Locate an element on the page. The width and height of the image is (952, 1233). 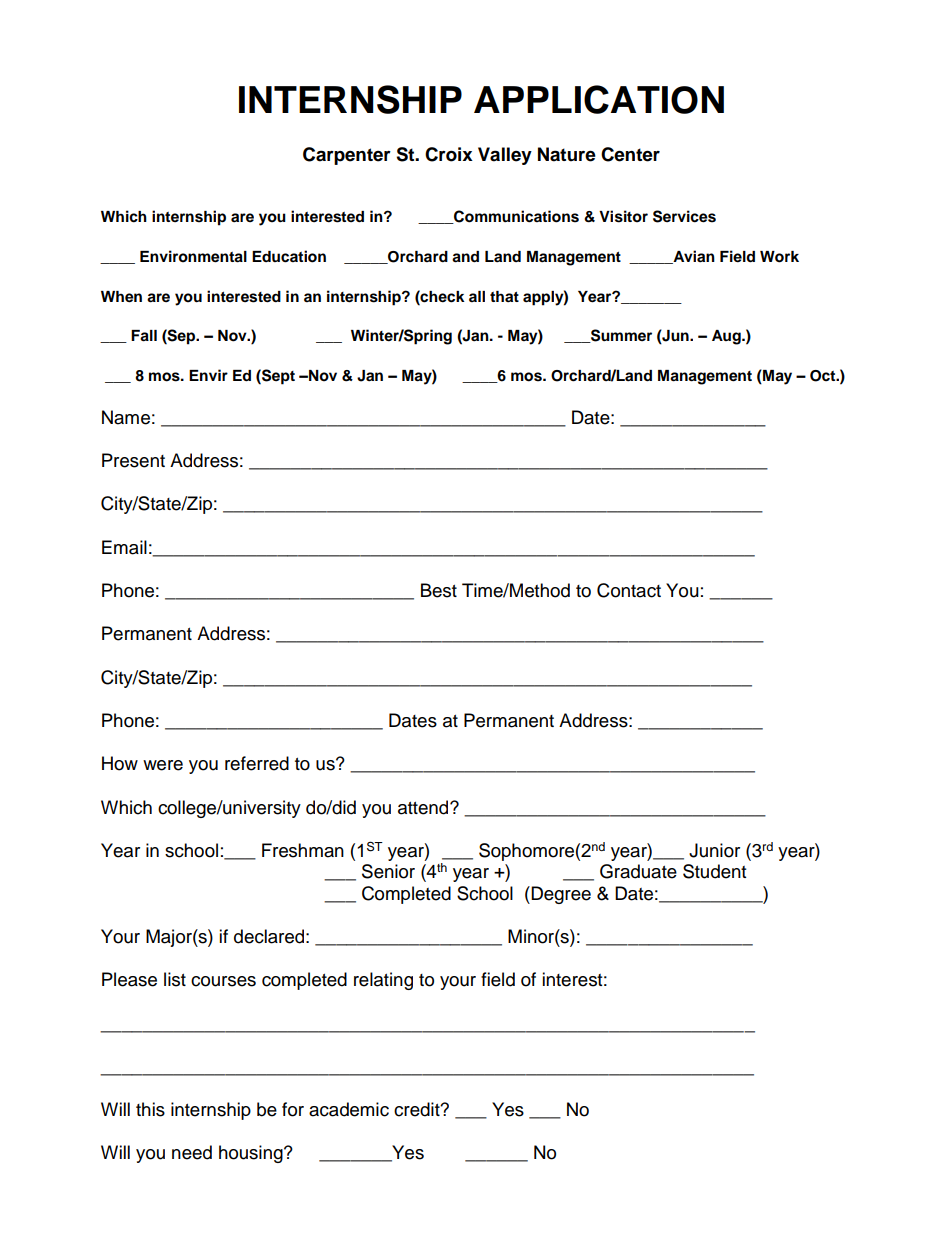
Carpenter is located at coordinates (347, 156).
